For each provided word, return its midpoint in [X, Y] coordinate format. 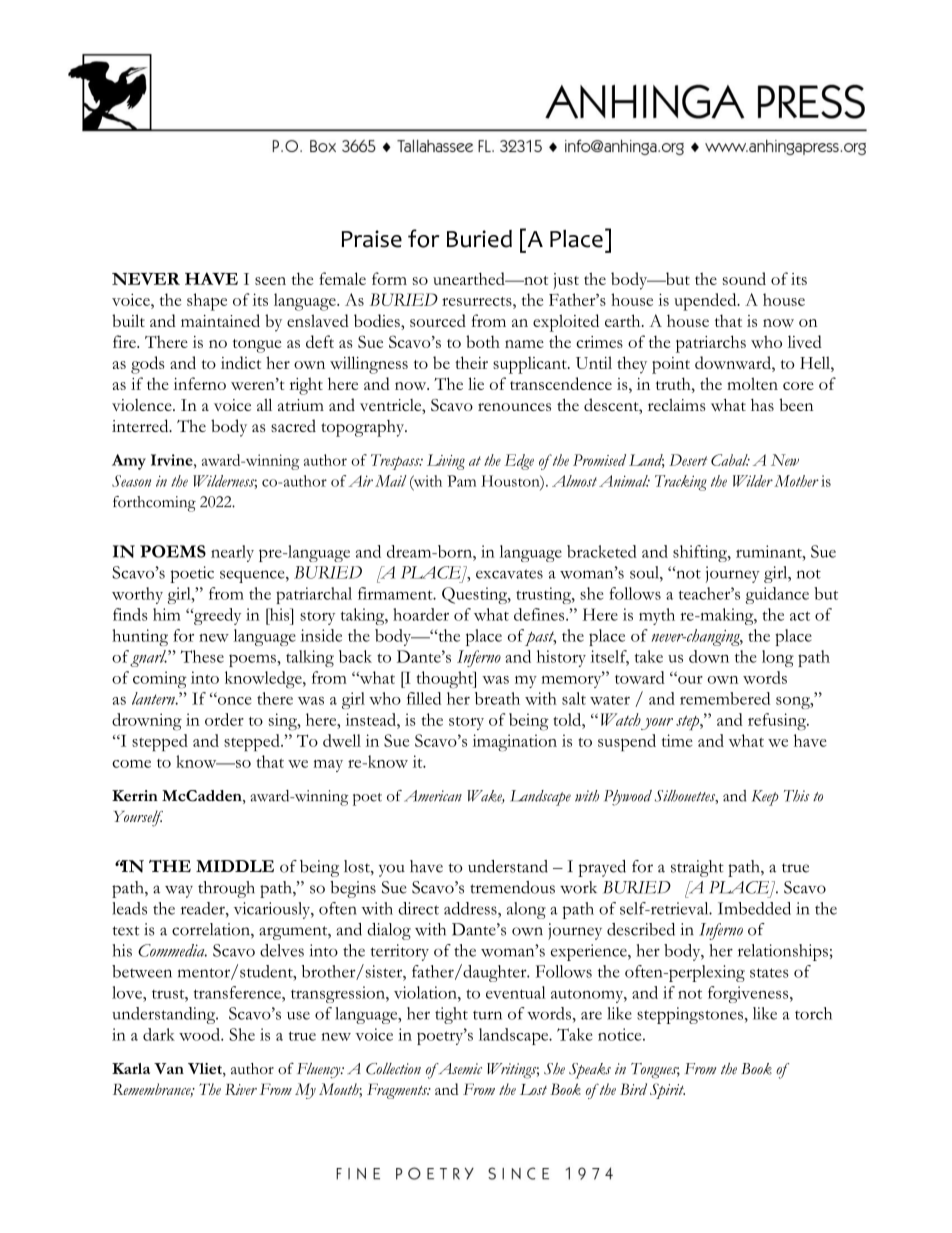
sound [744, 278]
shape [207, 302]
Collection [393, 1069]
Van [169, 1068]
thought [446, 680]
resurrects [478, 301]
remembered [725, 698]
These [202, 656]
